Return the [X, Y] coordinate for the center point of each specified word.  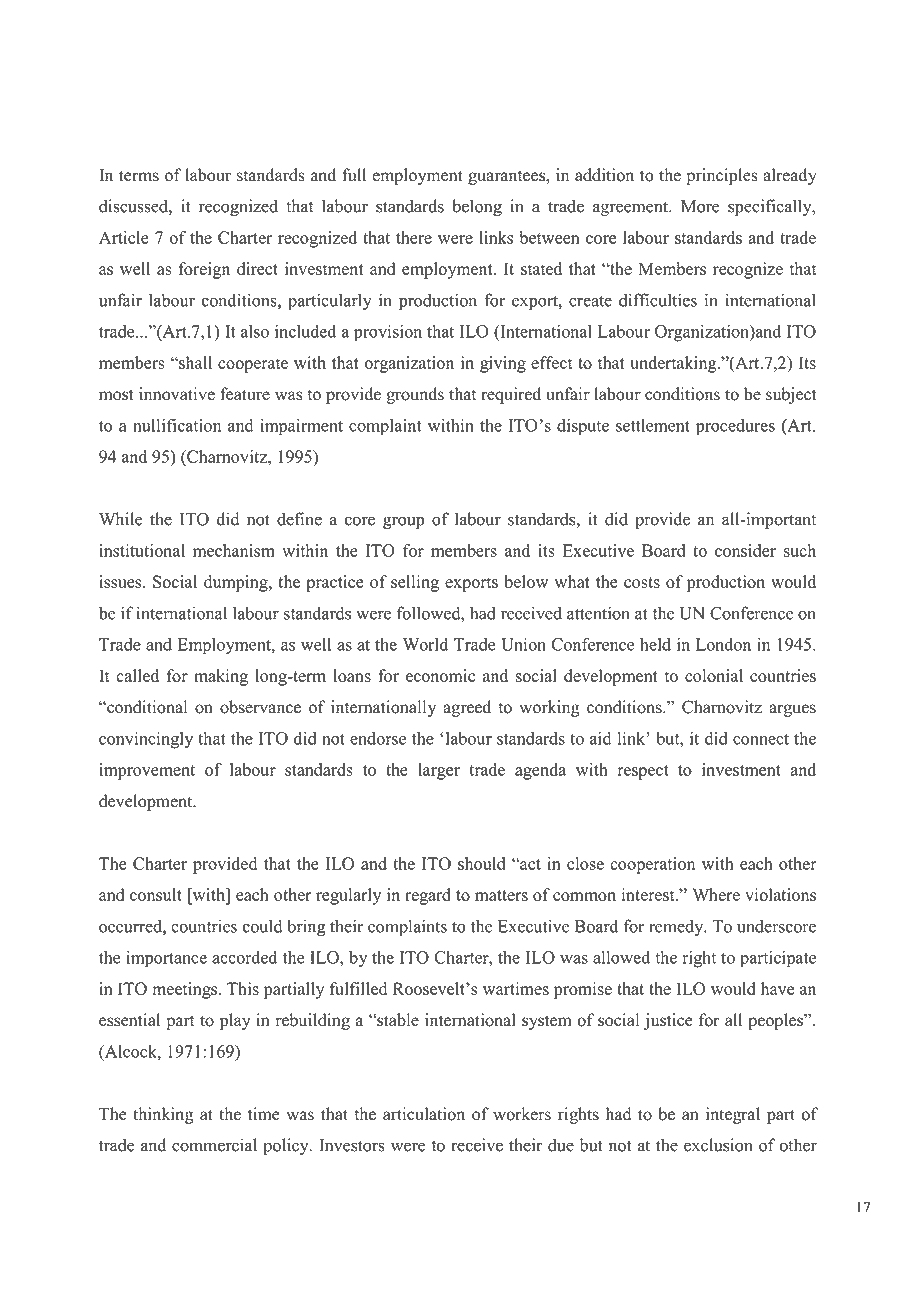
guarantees [507, 177]
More [700, 206]
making [221, 677]
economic [440, 675]
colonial [714, 675]
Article [124, 237]
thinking [163, 1115]
